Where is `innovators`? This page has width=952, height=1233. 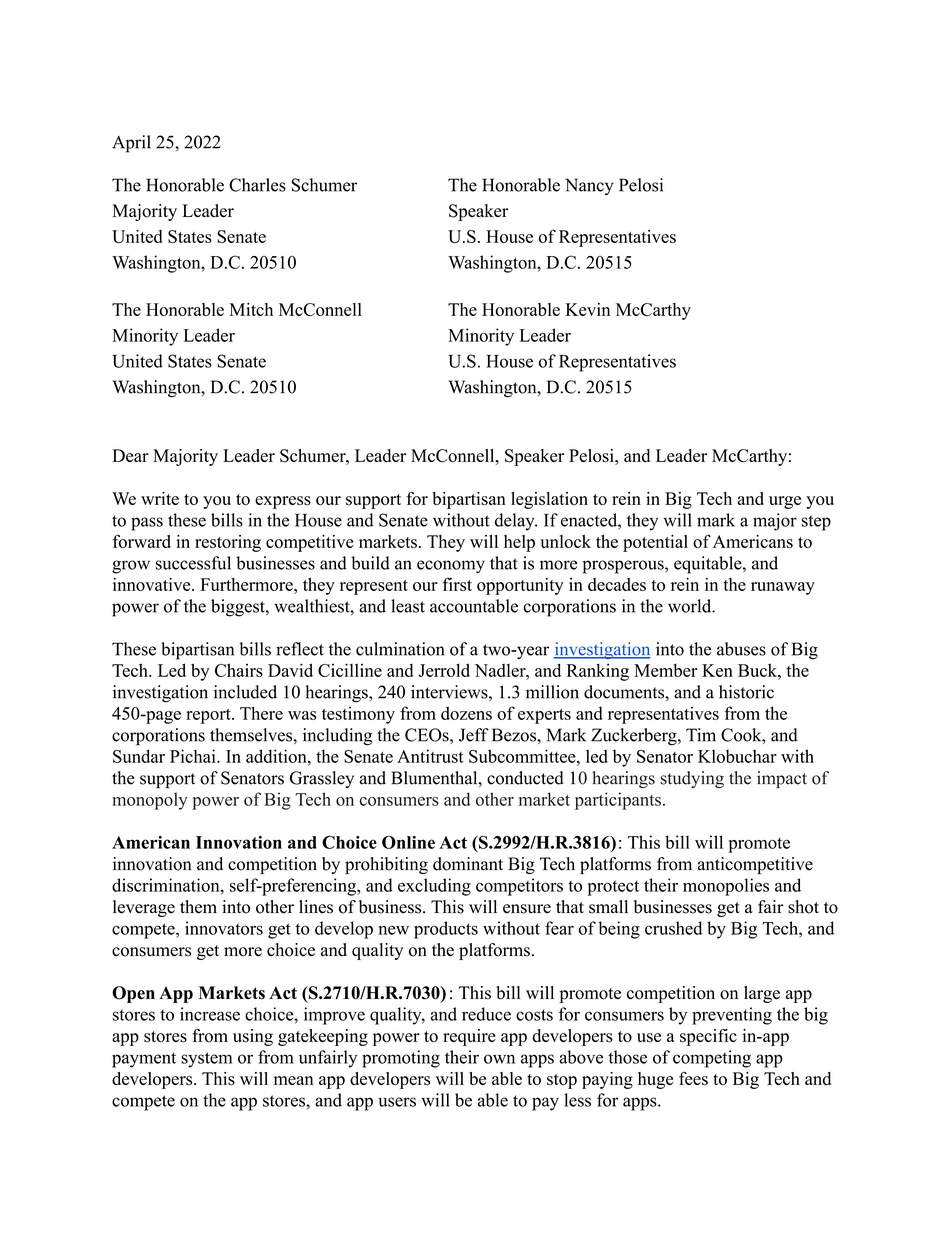 innovators is located at coordinates (224, 928).
